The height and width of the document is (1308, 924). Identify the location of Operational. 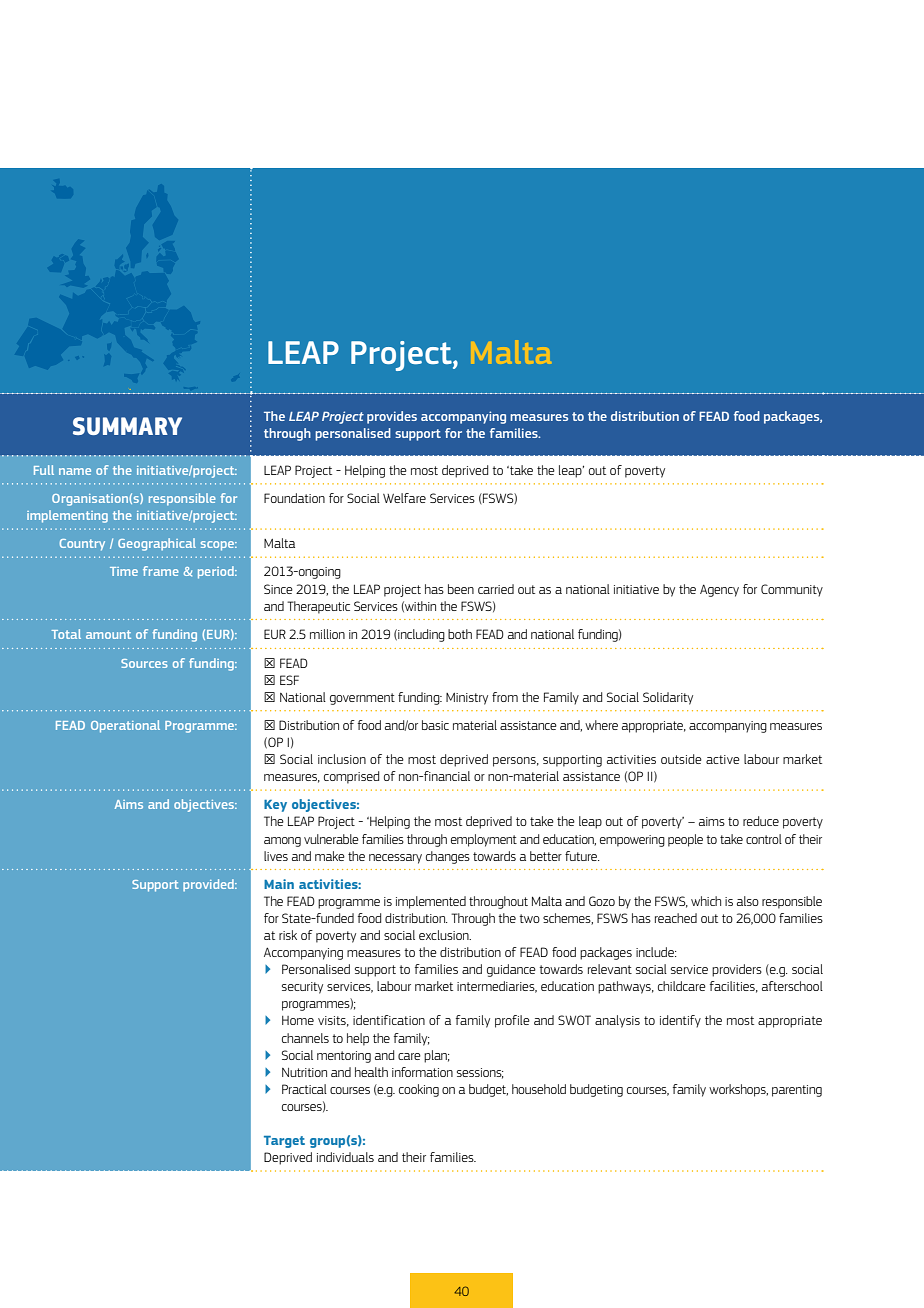
(125, 726).
